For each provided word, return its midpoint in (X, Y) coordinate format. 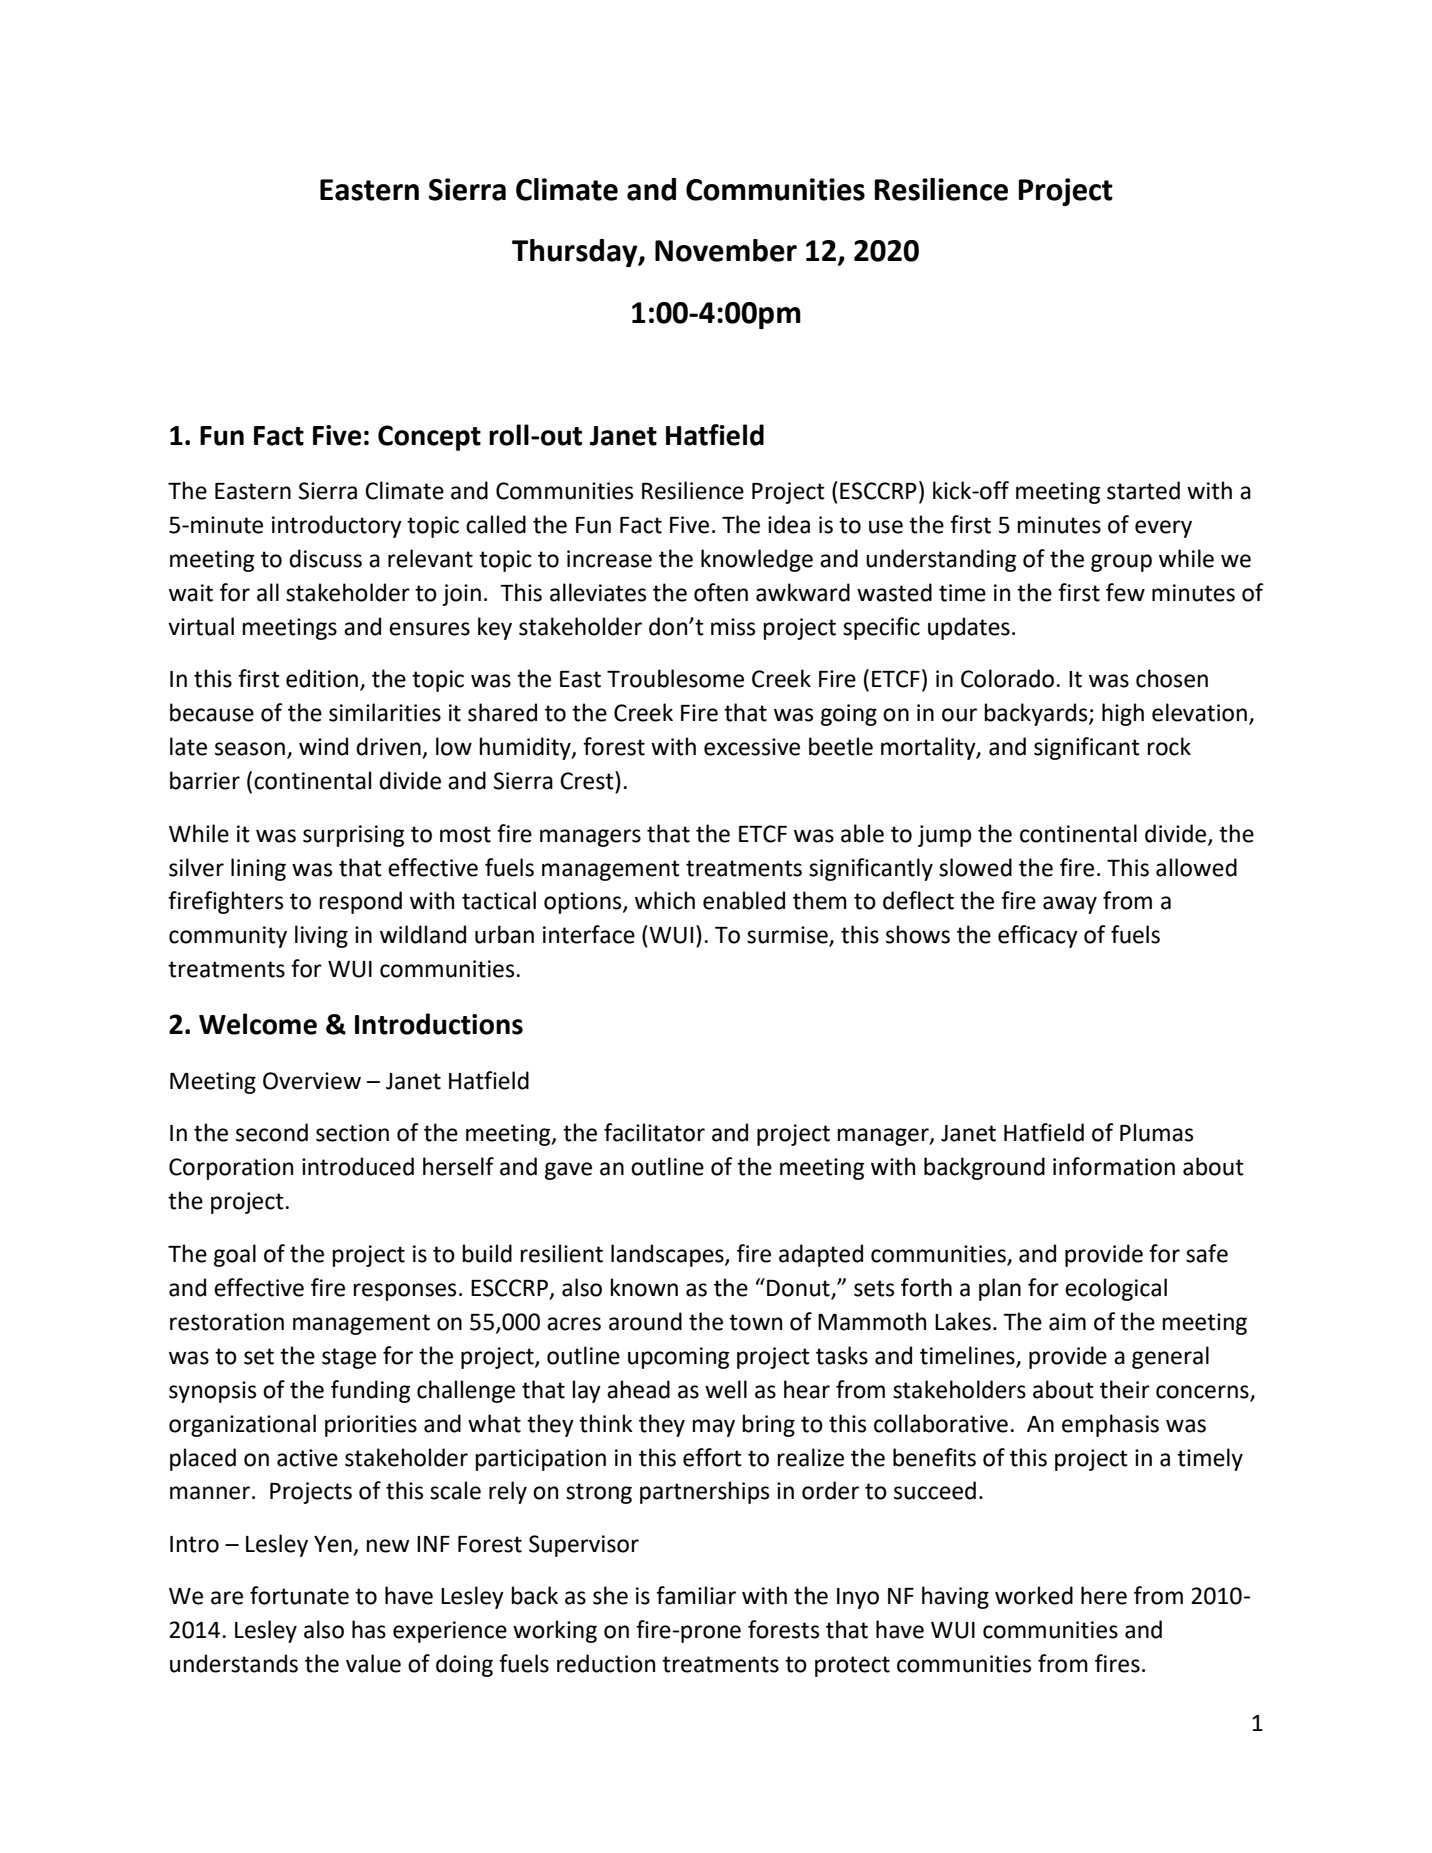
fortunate (299, 1595)
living (321, 936)
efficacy (1038, 936)
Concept (429, 438)
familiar (696, 1595)
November (726, 250)
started (1143, 490)
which (665, 900)
